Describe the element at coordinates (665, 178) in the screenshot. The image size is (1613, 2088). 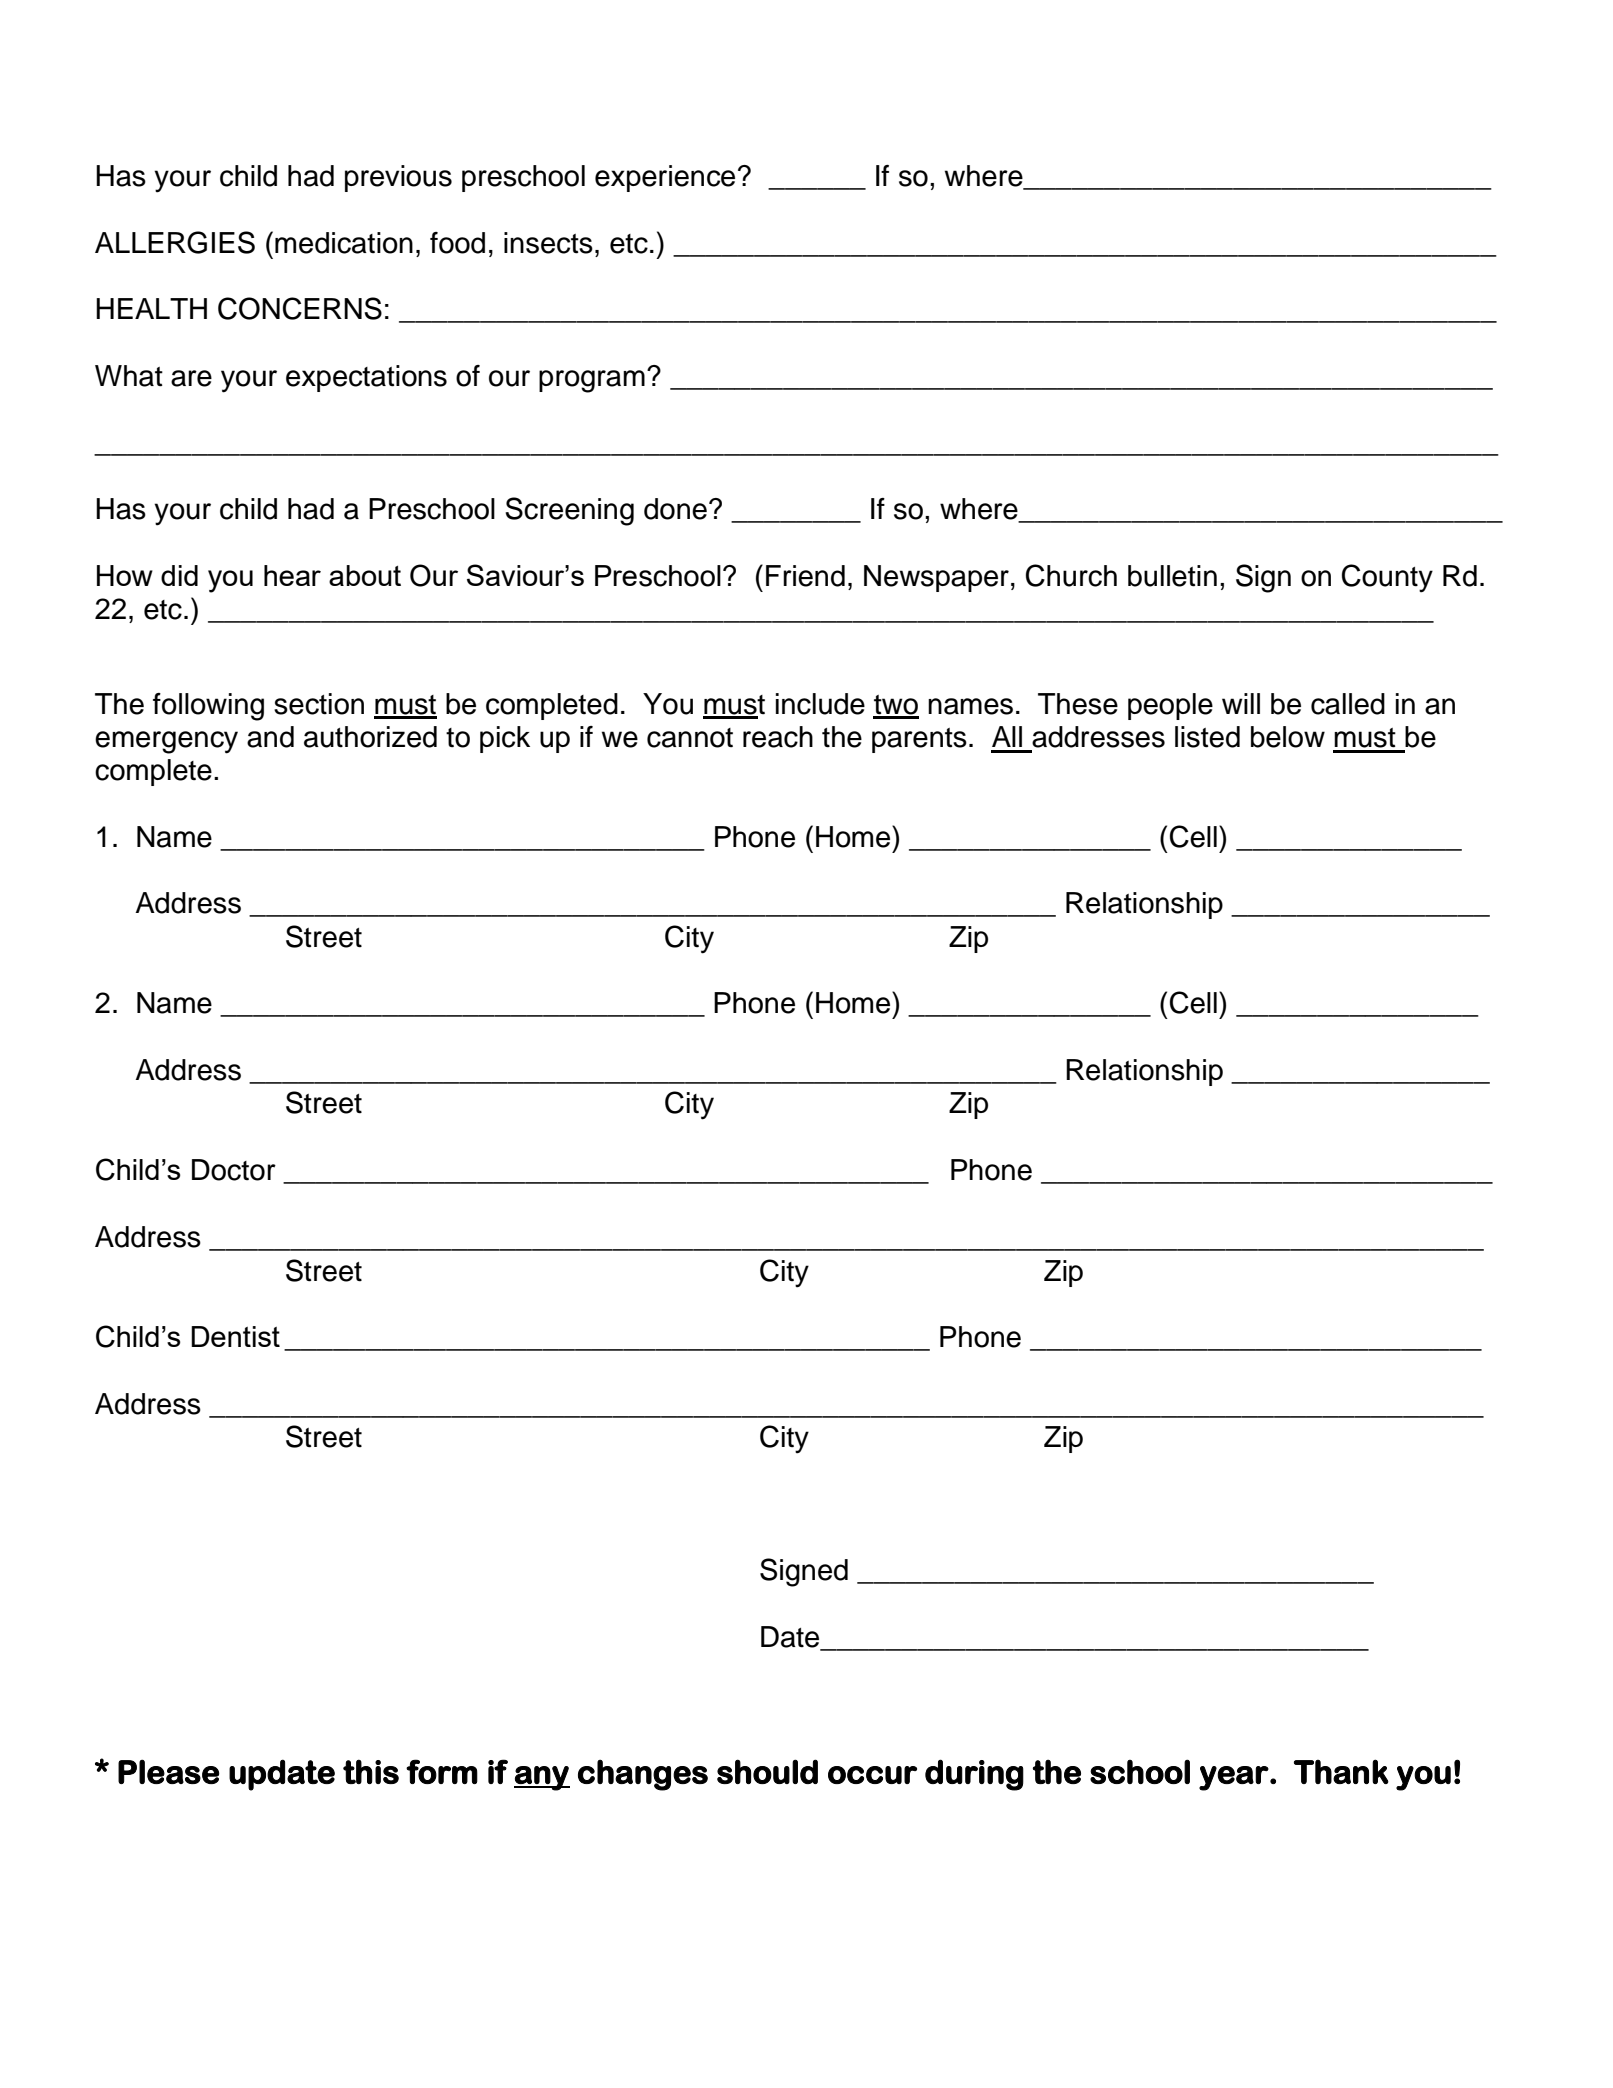
I see `experience` at that location.
